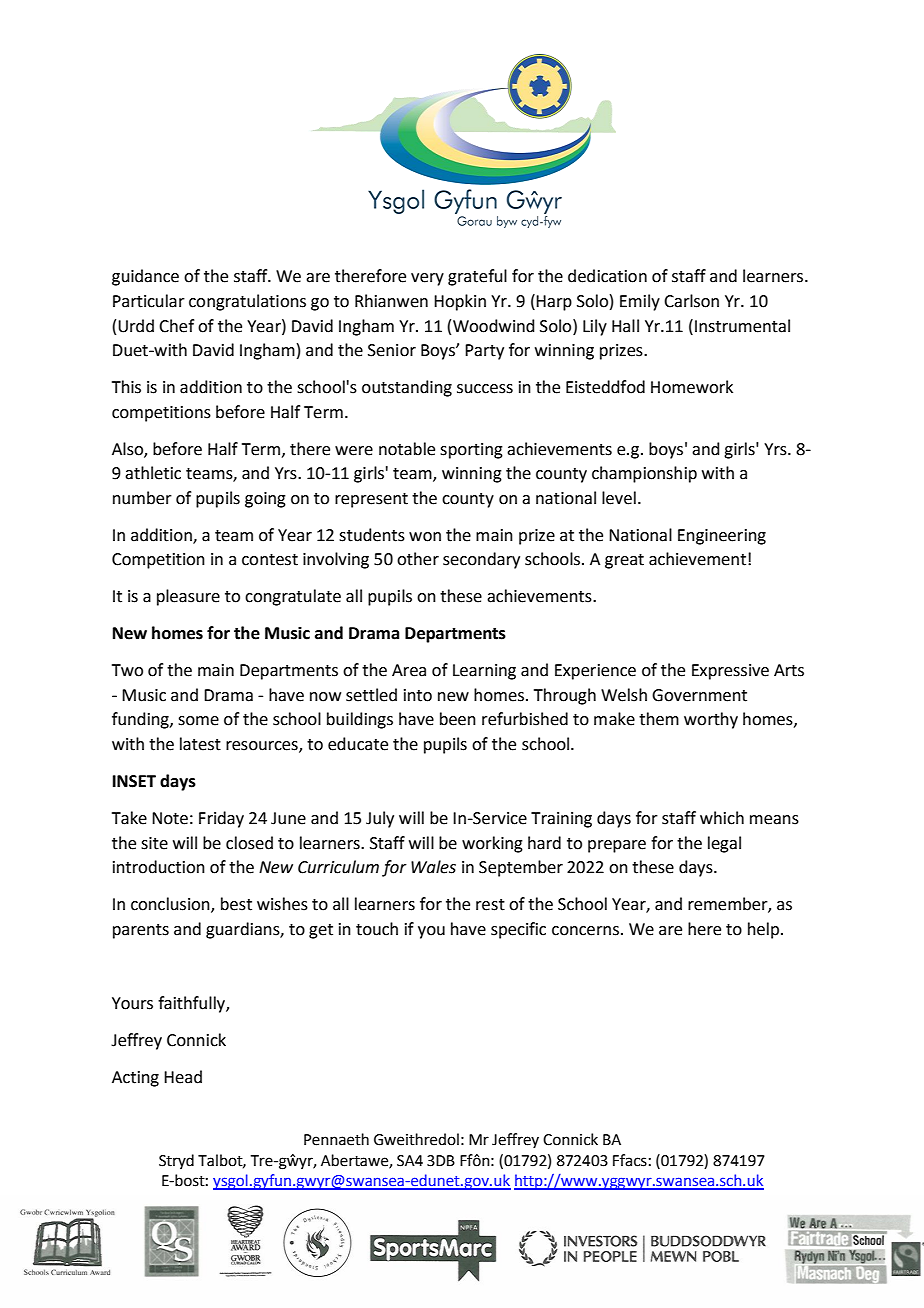  I want to click on congratulations, so click(247, 302).
